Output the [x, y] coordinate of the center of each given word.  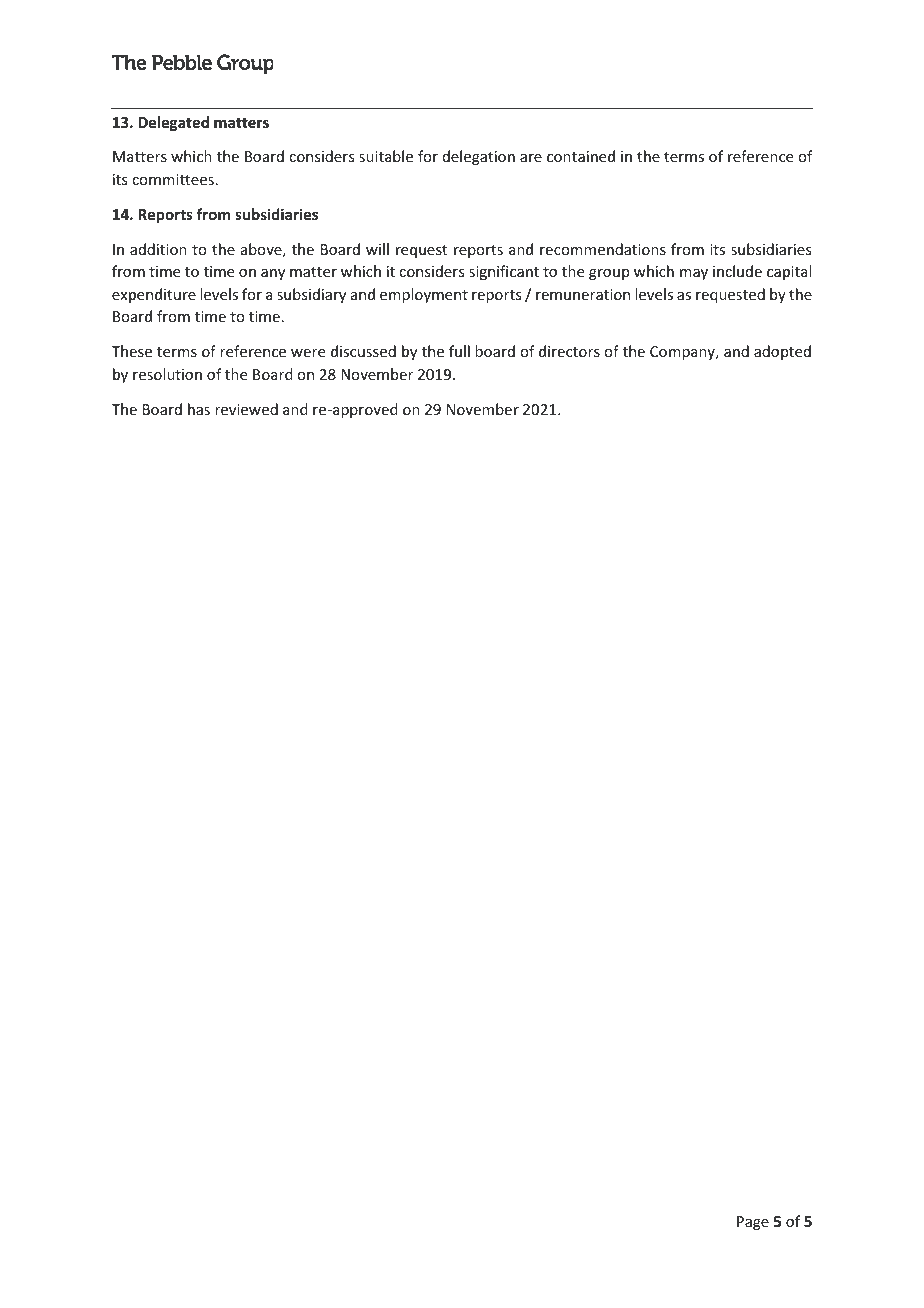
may [694, 274]
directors [569, 351]
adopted [782, 352]
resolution [167, 374]
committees [173, 179]
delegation [479, 157]
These [132, 351]
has [199, 409]
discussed [363, 351]
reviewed [246, 409]
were [308, 353]
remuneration [583, 294]
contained [581, 156]
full [459, 351]
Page [753, 1223]
